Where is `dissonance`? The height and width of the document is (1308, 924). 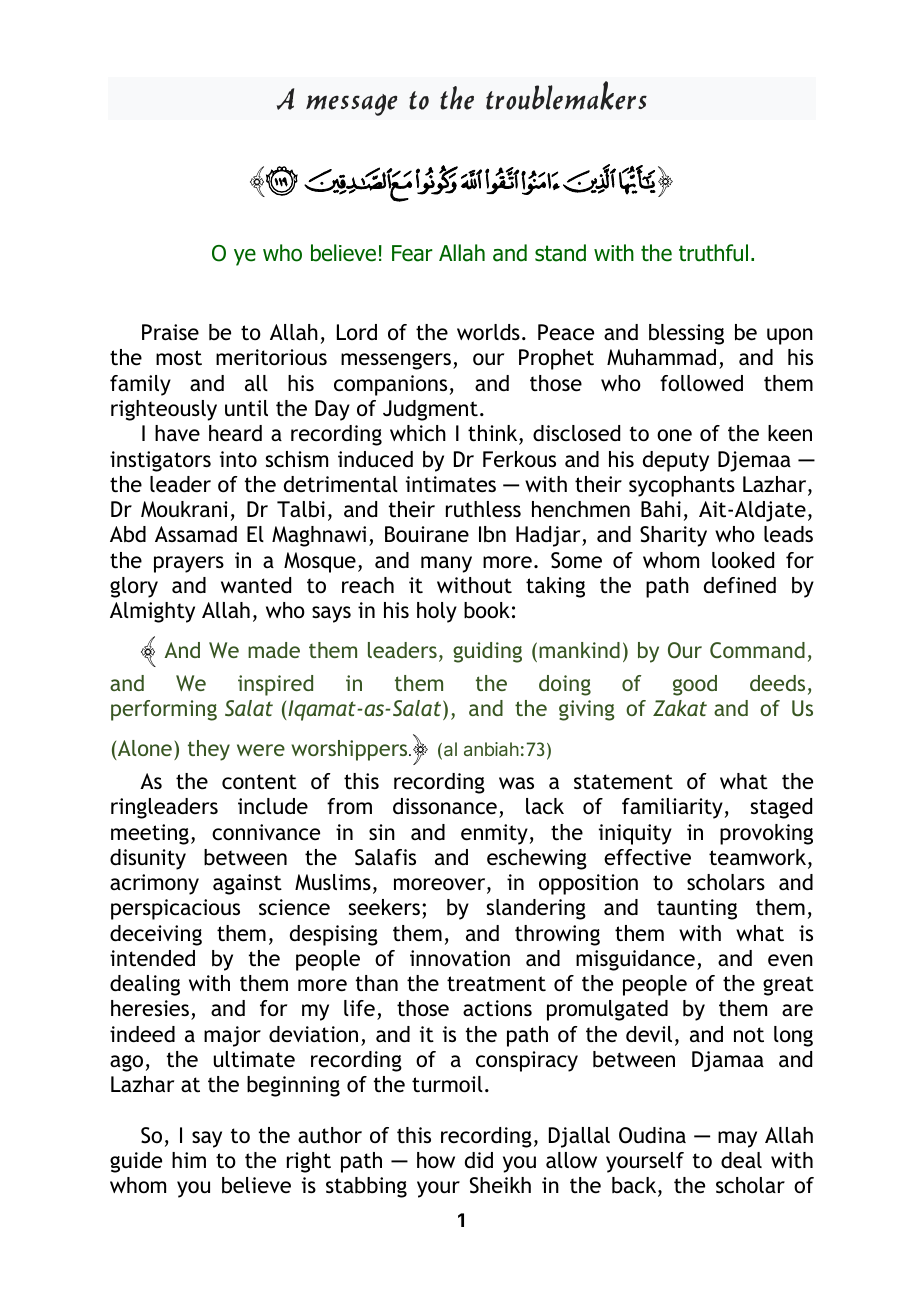
dissonance is located at coordinates (445, 806).
